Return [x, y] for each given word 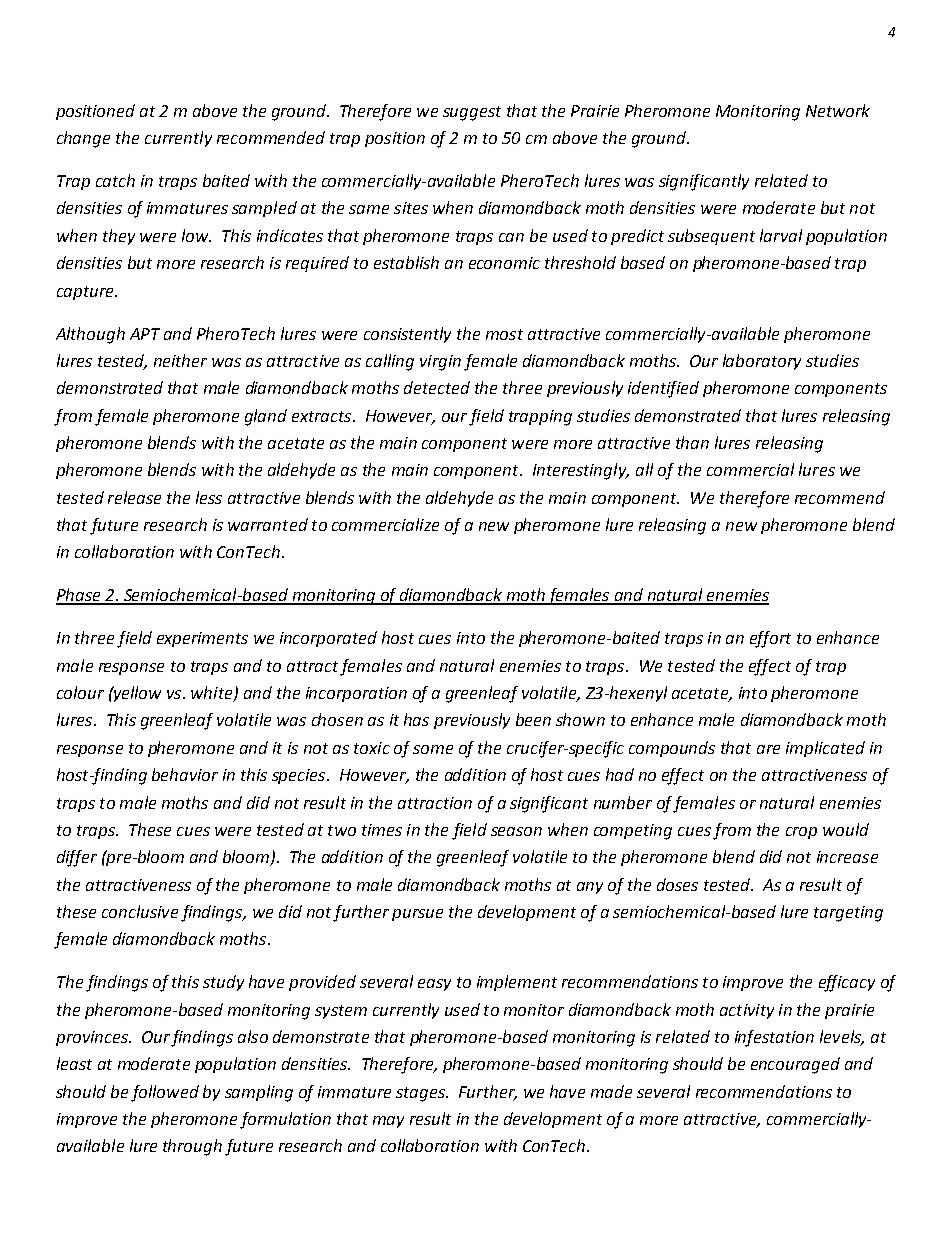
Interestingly [581, 471]
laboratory [762, 362]
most [504, 334]
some [433, 749]
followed [165, 1093]
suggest [472, 113]
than [692, 442]
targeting [848, 914]
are [768, 749]
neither [180, 360]
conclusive [140, 911]
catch [115, 180]
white [213, 694]
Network [838, 110]
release [134, 497]
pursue [417, 915]
